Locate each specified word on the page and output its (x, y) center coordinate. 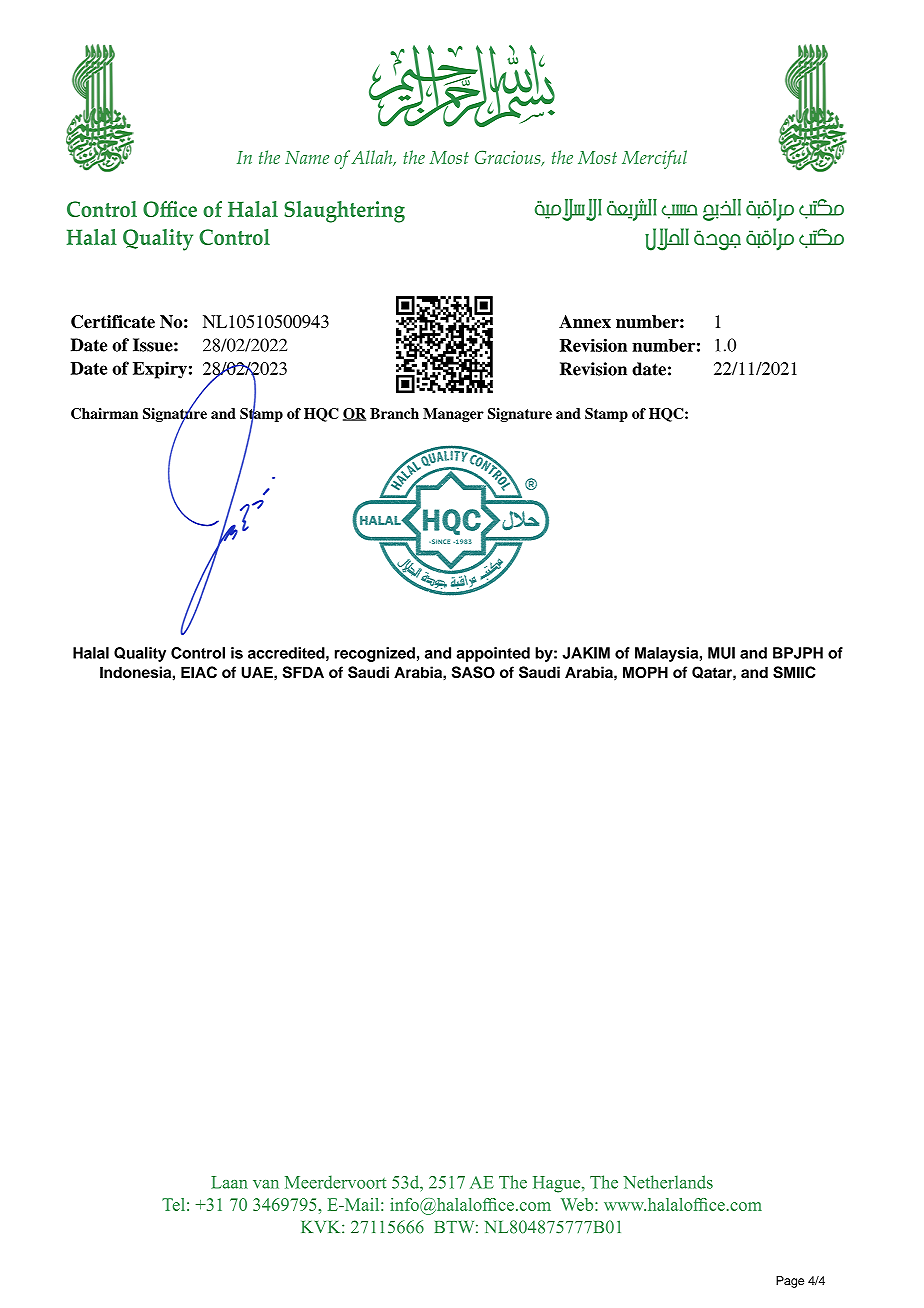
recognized (375, 654)
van (266, 1184)
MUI (721, 653)
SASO (473, 672)
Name (307, 157)
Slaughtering (344, 212)
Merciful (654, 159)
